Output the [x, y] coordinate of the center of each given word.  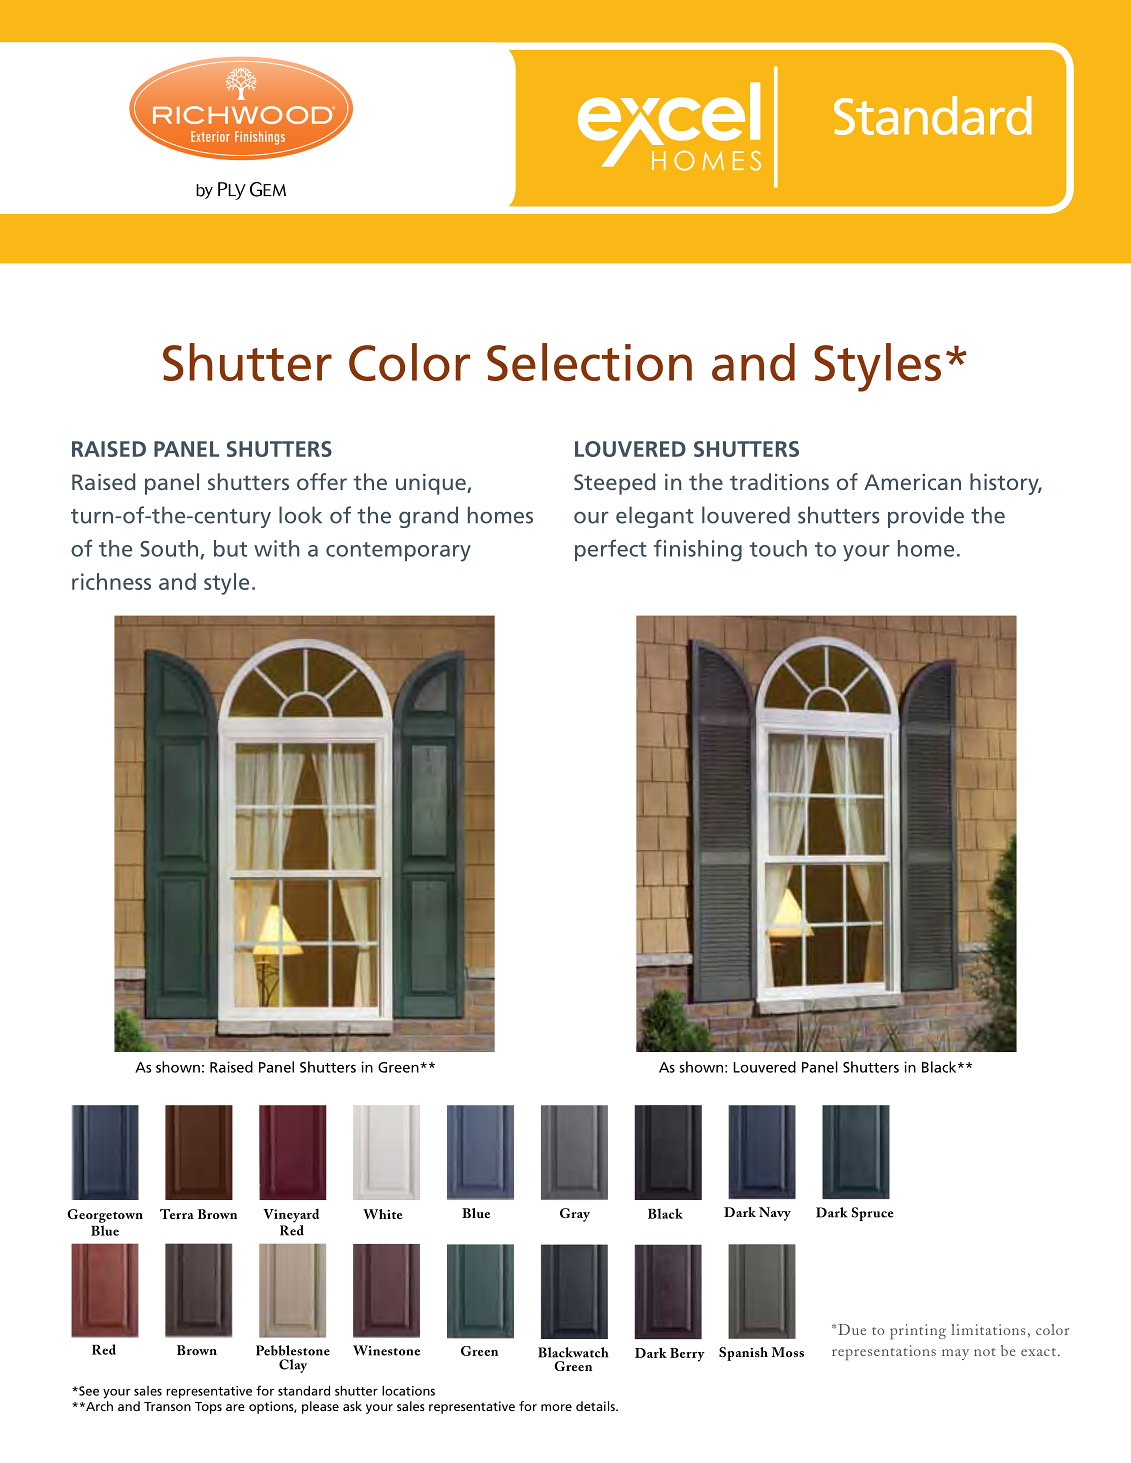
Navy [775, 1214]
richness [111, 581]
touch [778, 548]
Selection [589, 362]
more [556, 1407]
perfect [611, 550]
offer [322, 481]
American [912, 482]
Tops [208, 1408]
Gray [575, 1215]
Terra [177, 1214]
